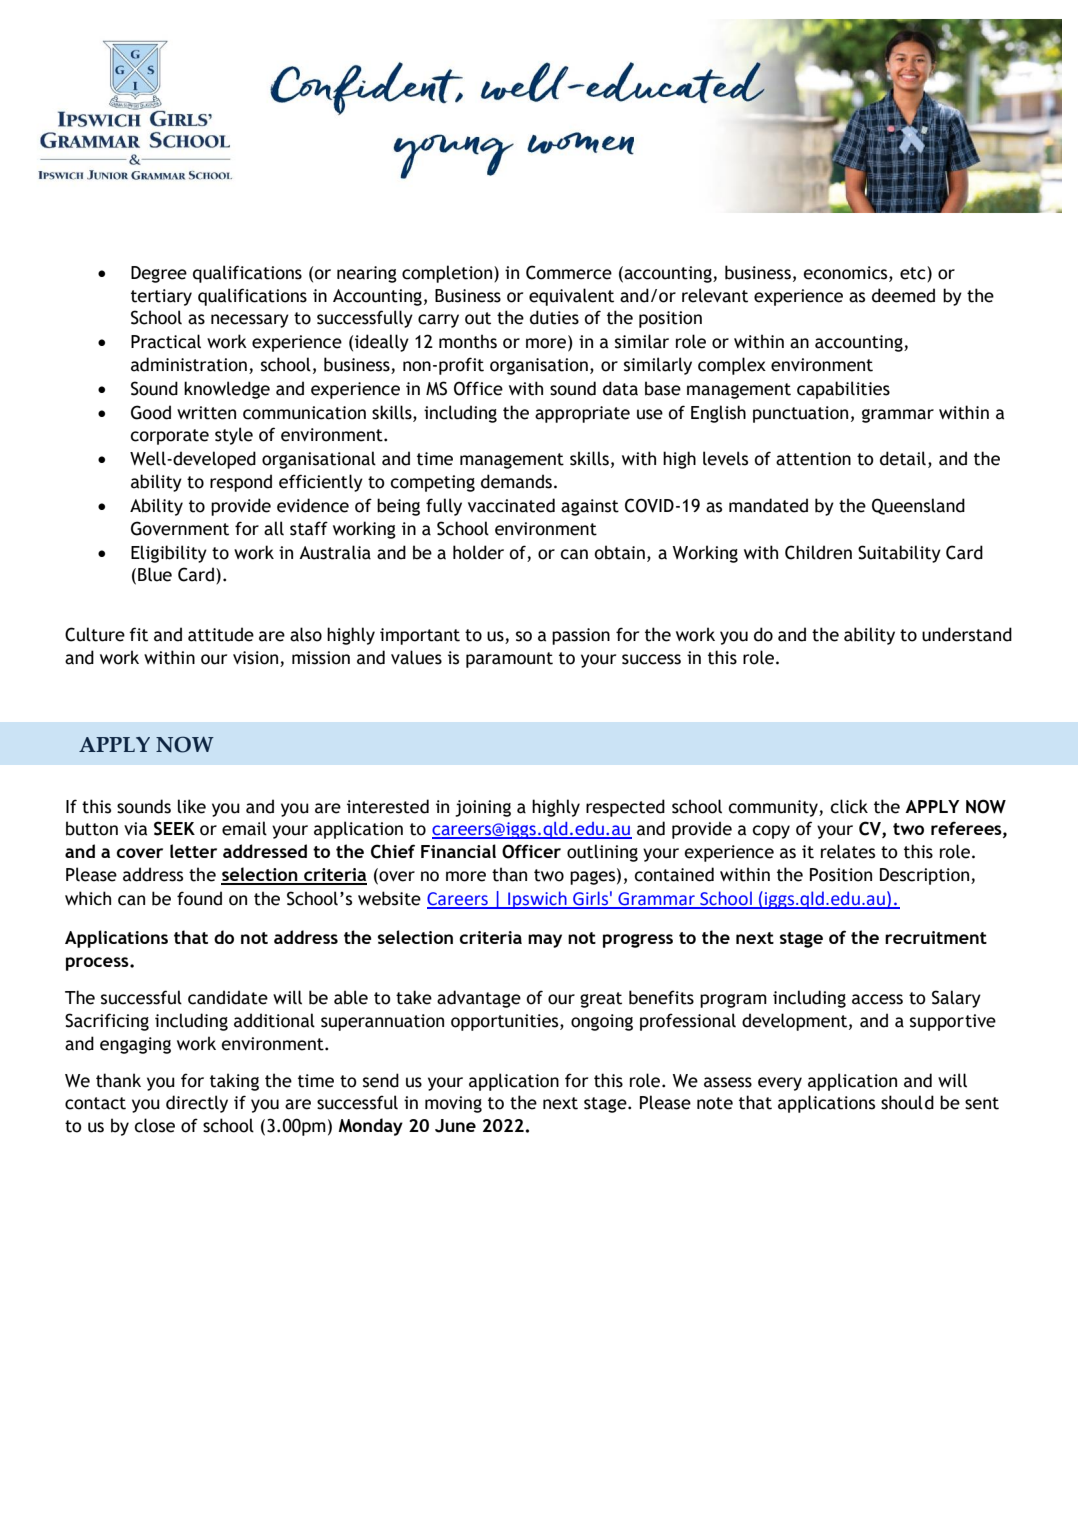 This page has width=1078, height=1525. I want to click on should, so click(907, 1102).
